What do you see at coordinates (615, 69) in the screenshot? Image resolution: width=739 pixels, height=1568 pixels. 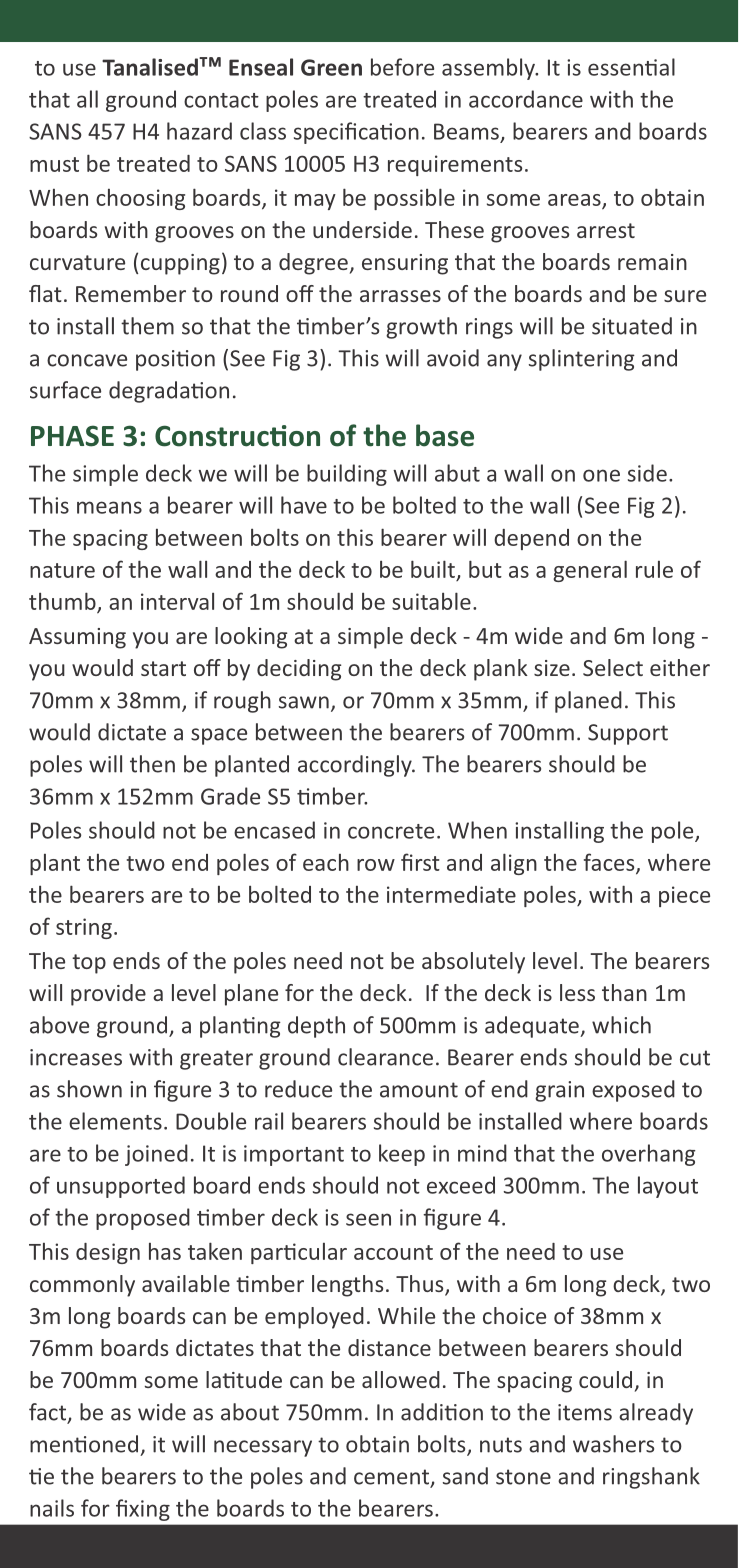 I see `essen` at bounding box center [615, 69].
